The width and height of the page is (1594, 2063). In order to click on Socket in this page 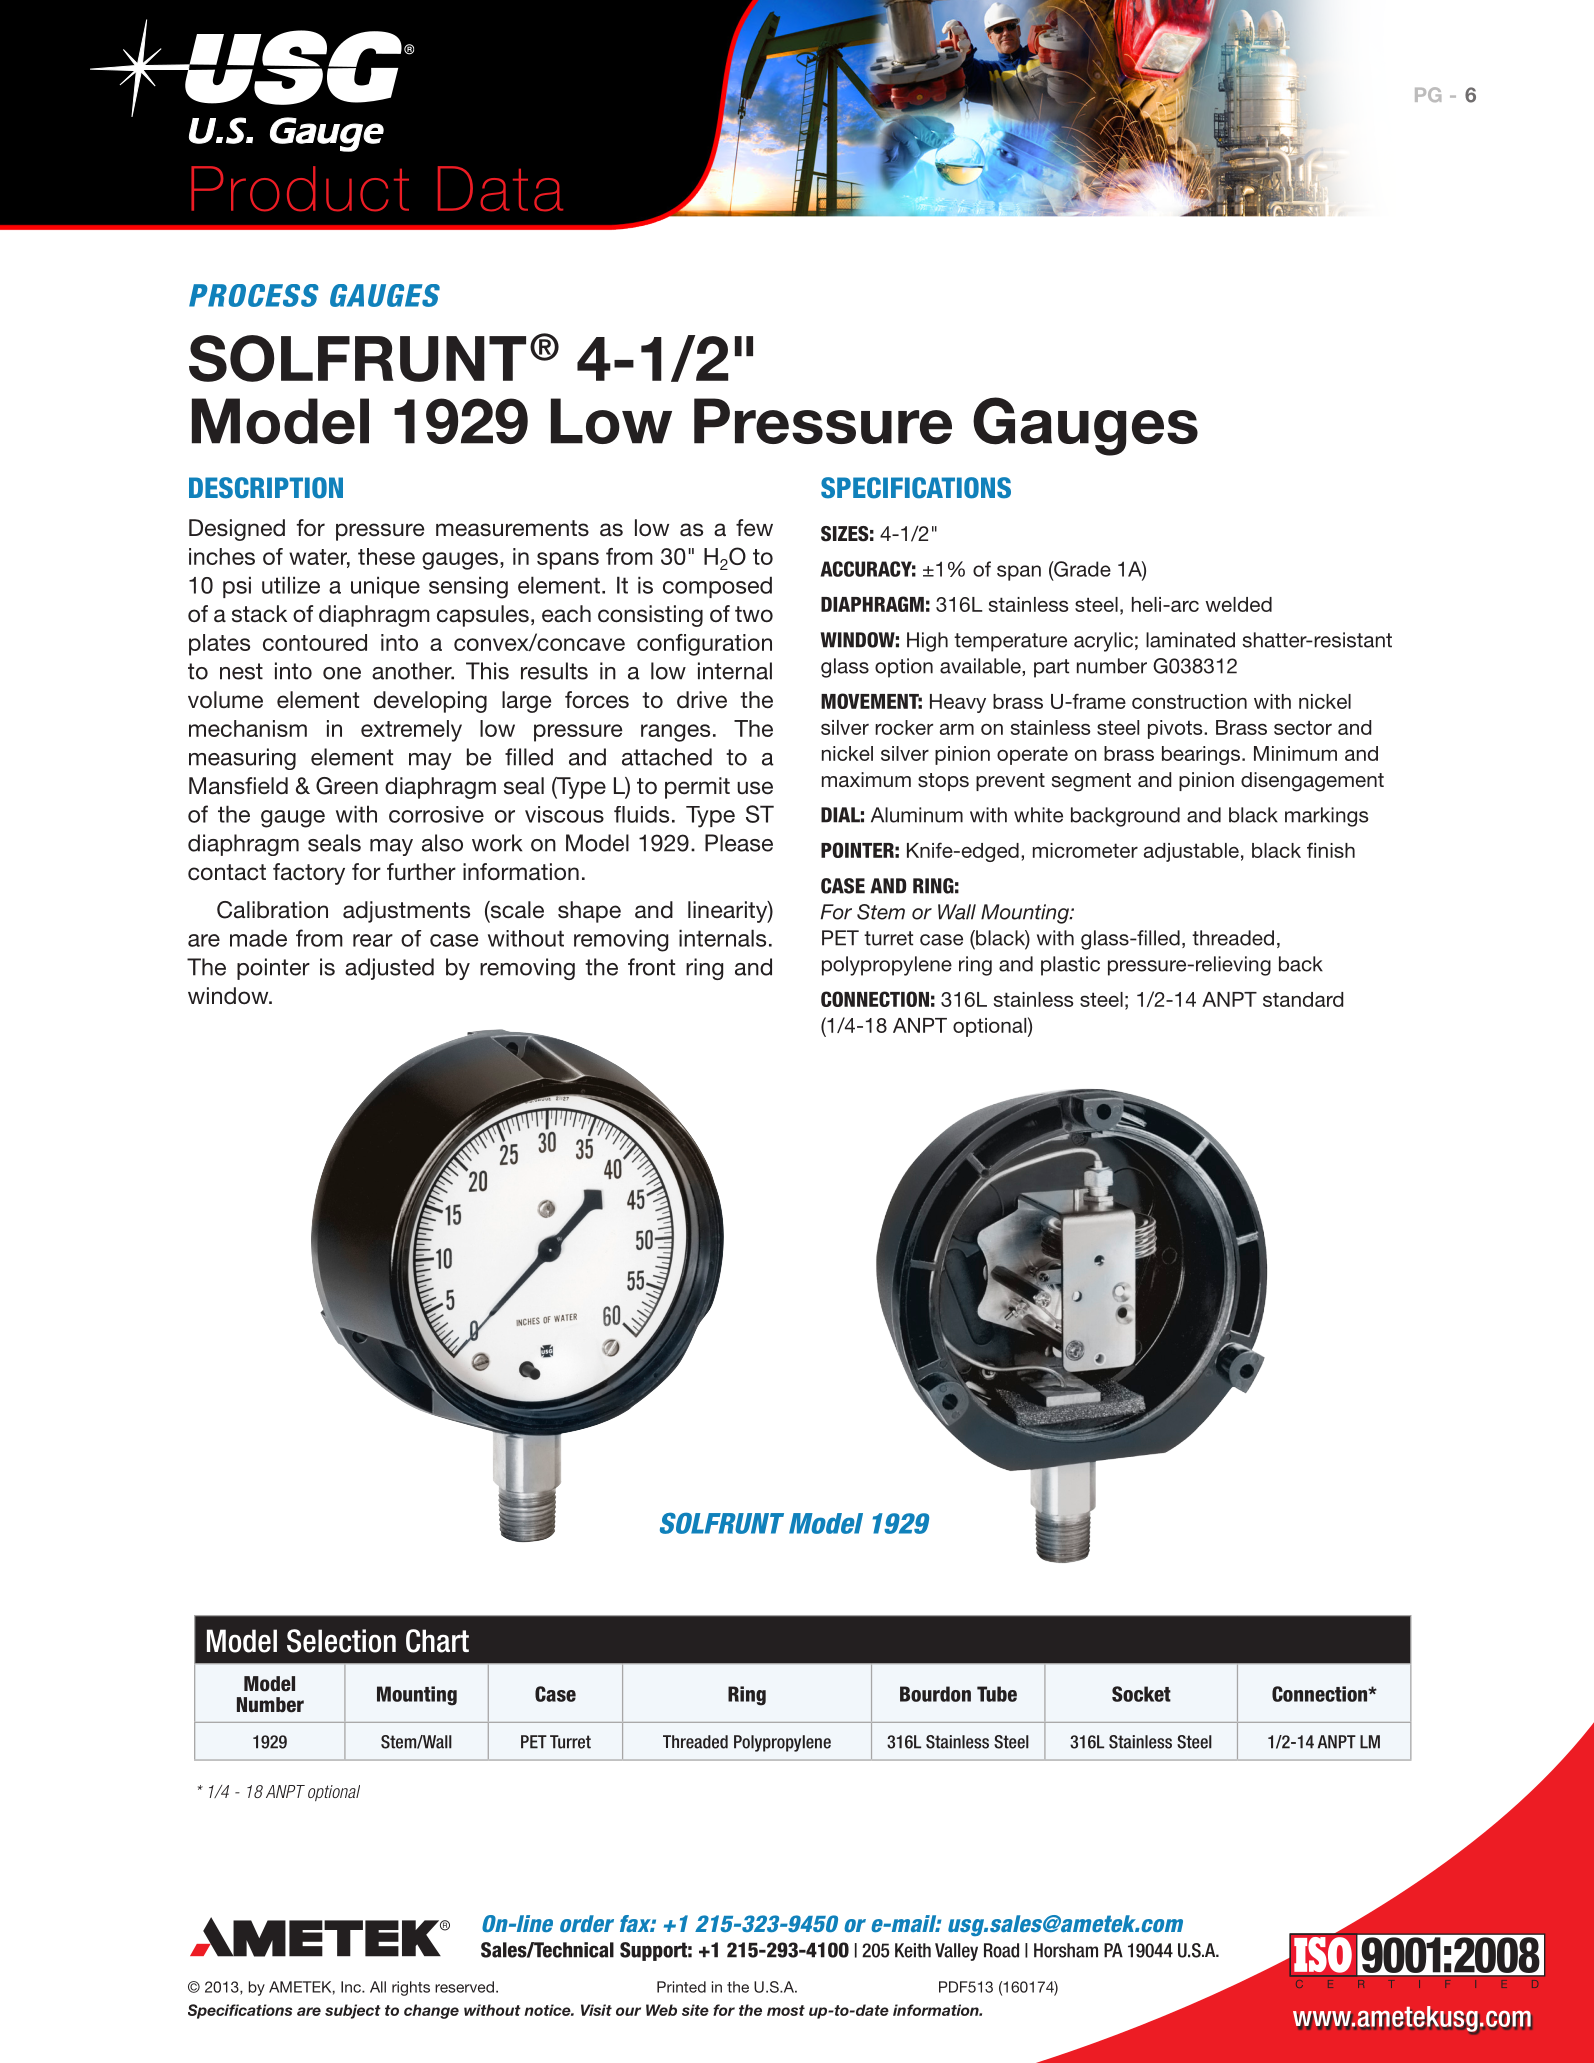, I will do `click(1141, 1694)`.
